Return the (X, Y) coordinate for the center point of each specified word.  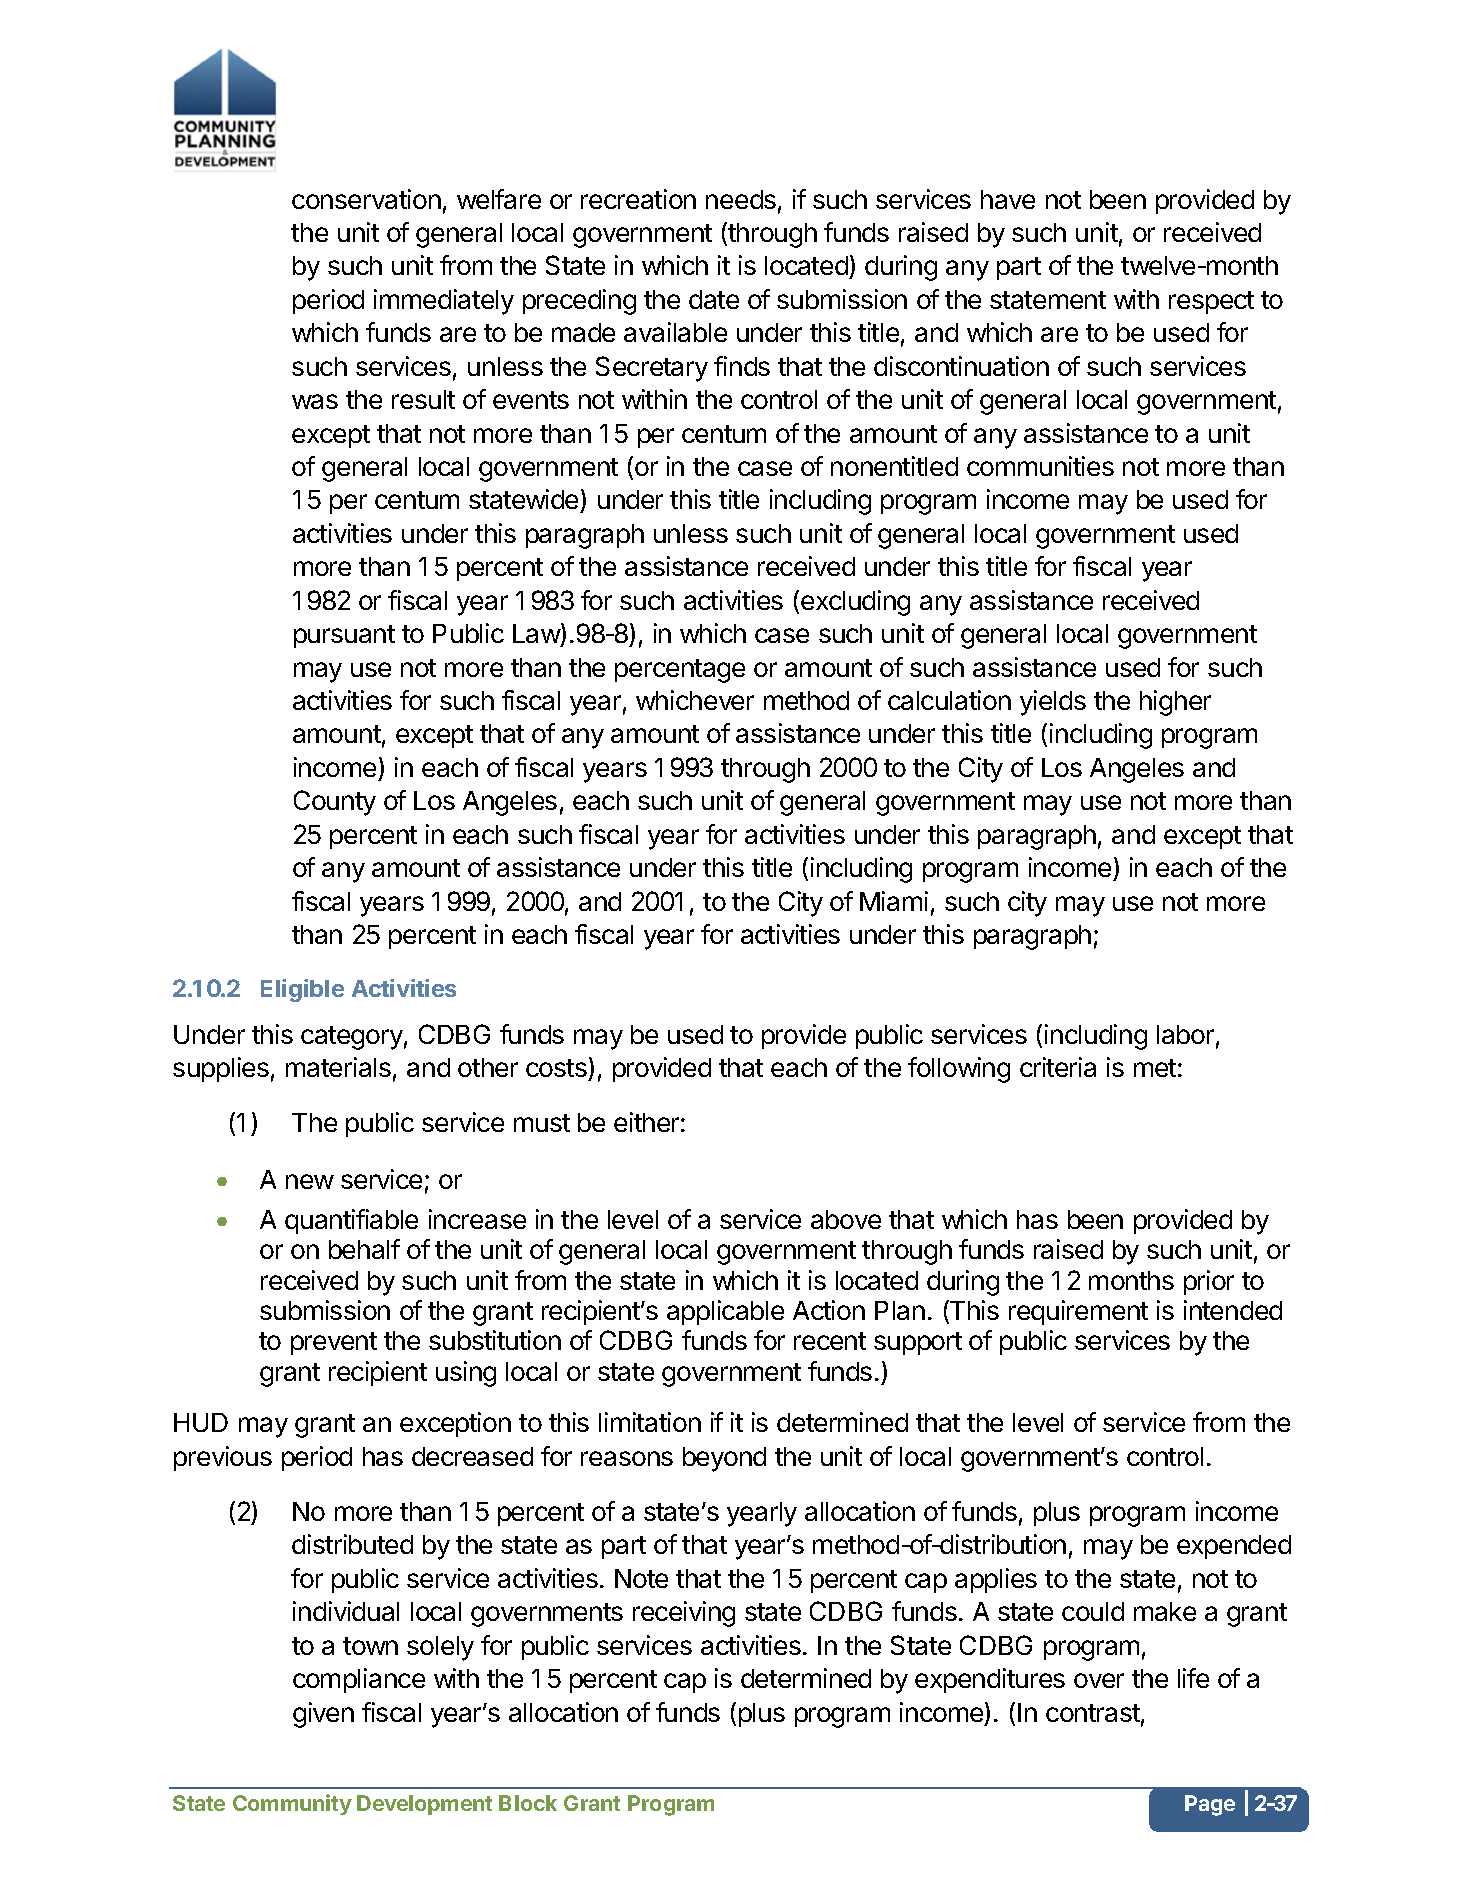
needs (741, 199)
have (1008, 199)
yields (1053, 703)
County (335, 803)
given (323, 1715)
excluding (855, 603)
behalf (364, 1249)
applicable (725, 1312)
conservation (366, 199)
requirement (1078, 1312)
